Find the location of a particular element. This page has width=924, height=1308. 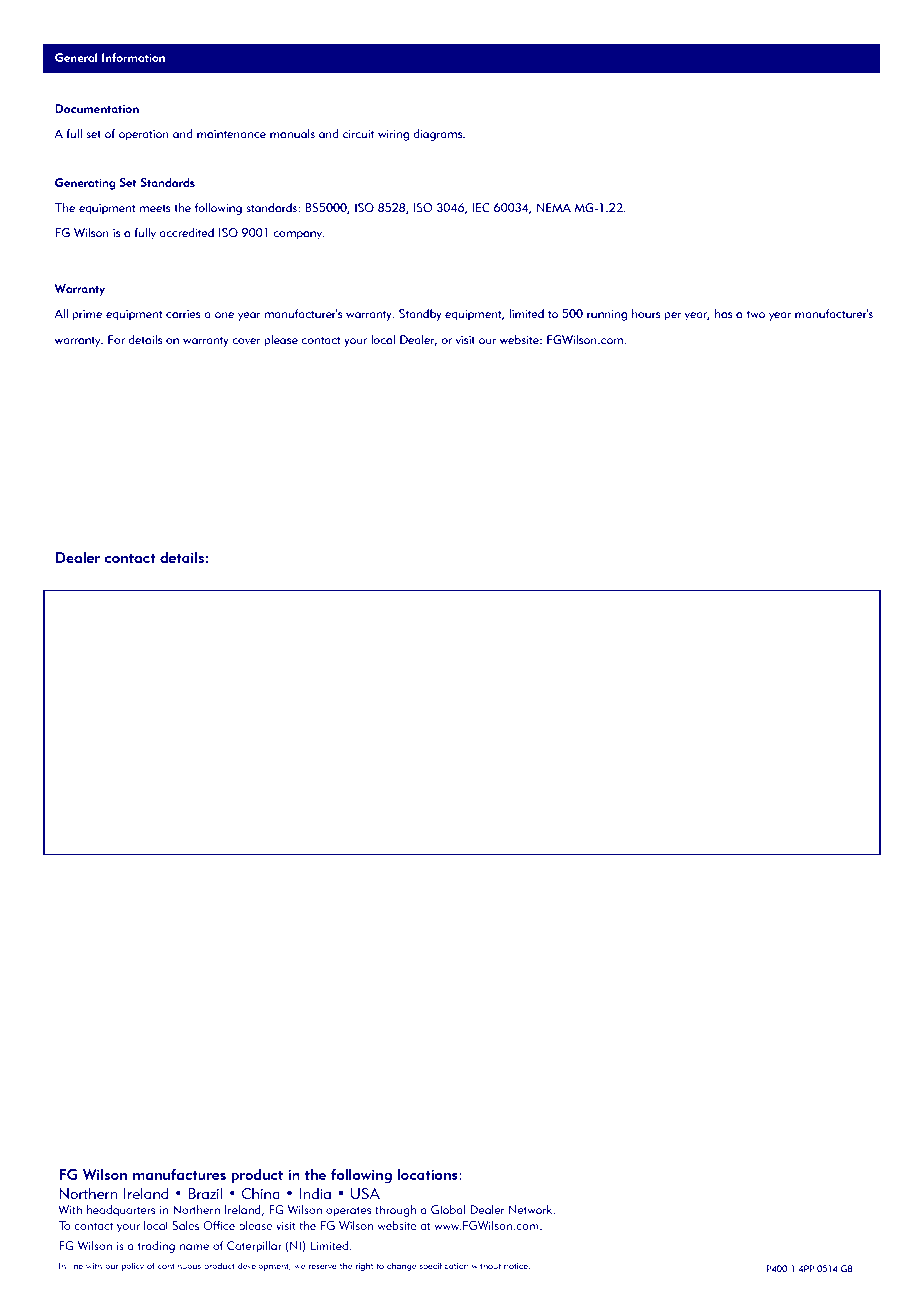

trading is located at coordinates (156, 1247).
